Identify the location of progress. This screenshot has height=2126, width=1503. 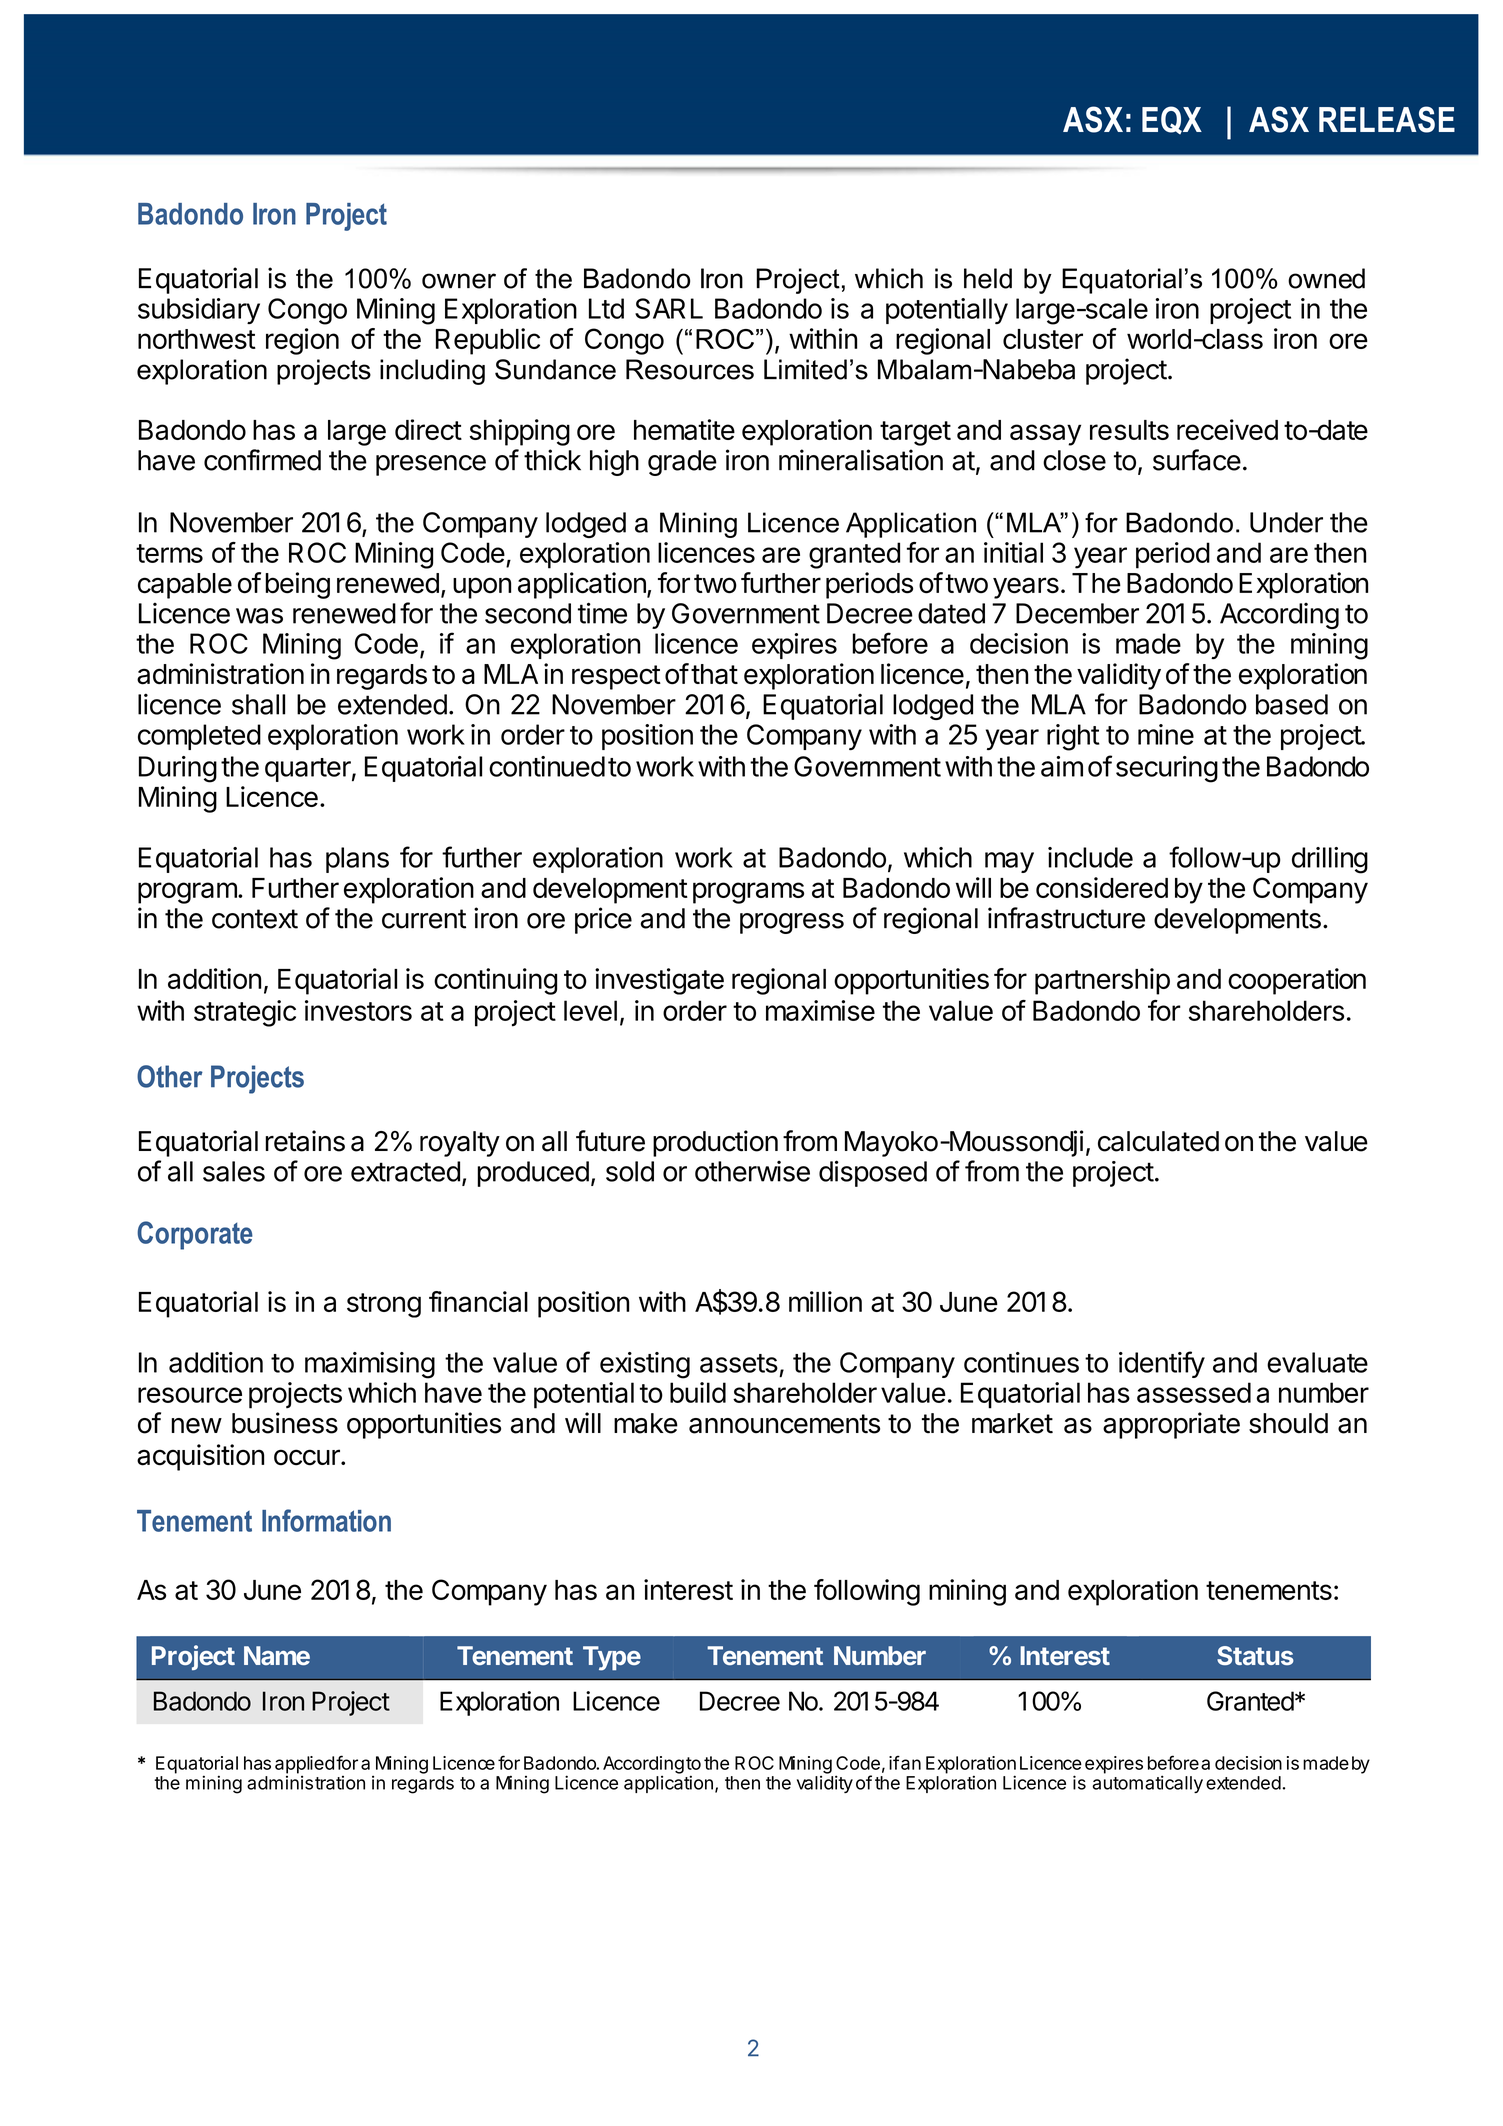
(792, 923).
